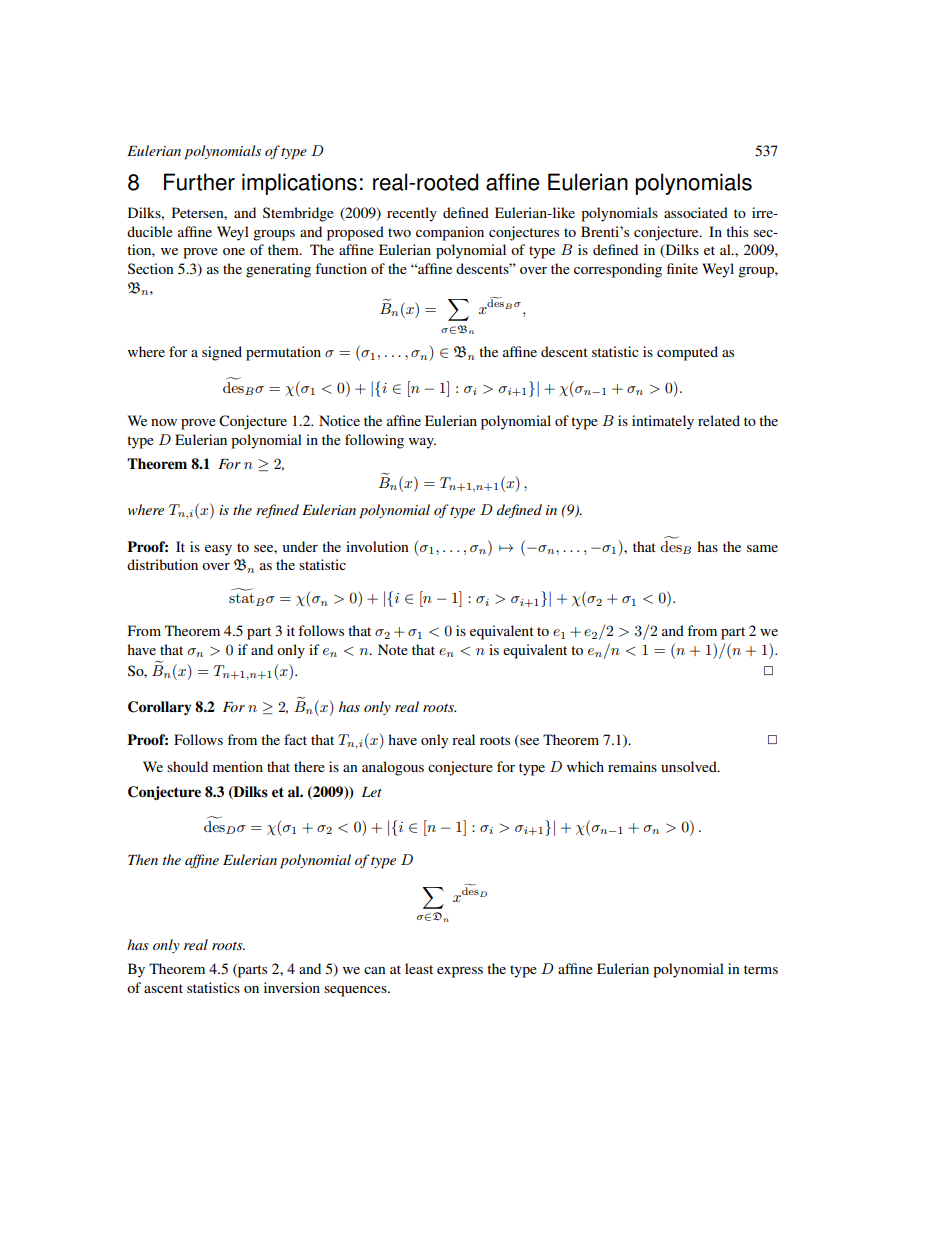 Image resolution: width=952 pixels, height=1233 pixels. What do you see at coordinates (687, 353) in the image?
I see `computed` at bounding box center [687, 353].
